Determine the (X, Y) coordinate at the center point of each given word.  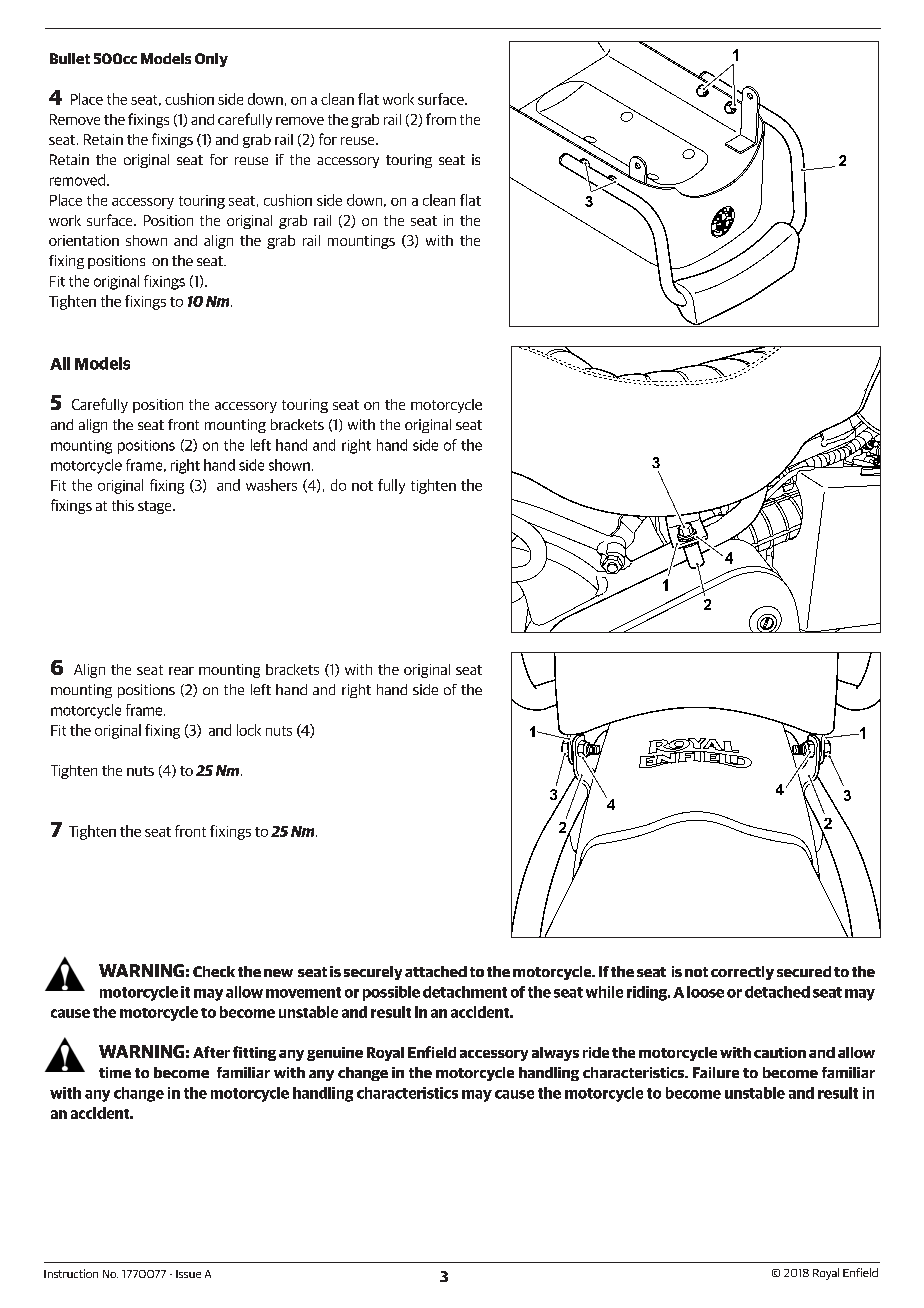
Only (211, 60)
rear (181, 671)
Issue (188, 1274)
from (441, 119)
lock (249, 730)
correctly (742, 973)
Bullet (70, 58)
